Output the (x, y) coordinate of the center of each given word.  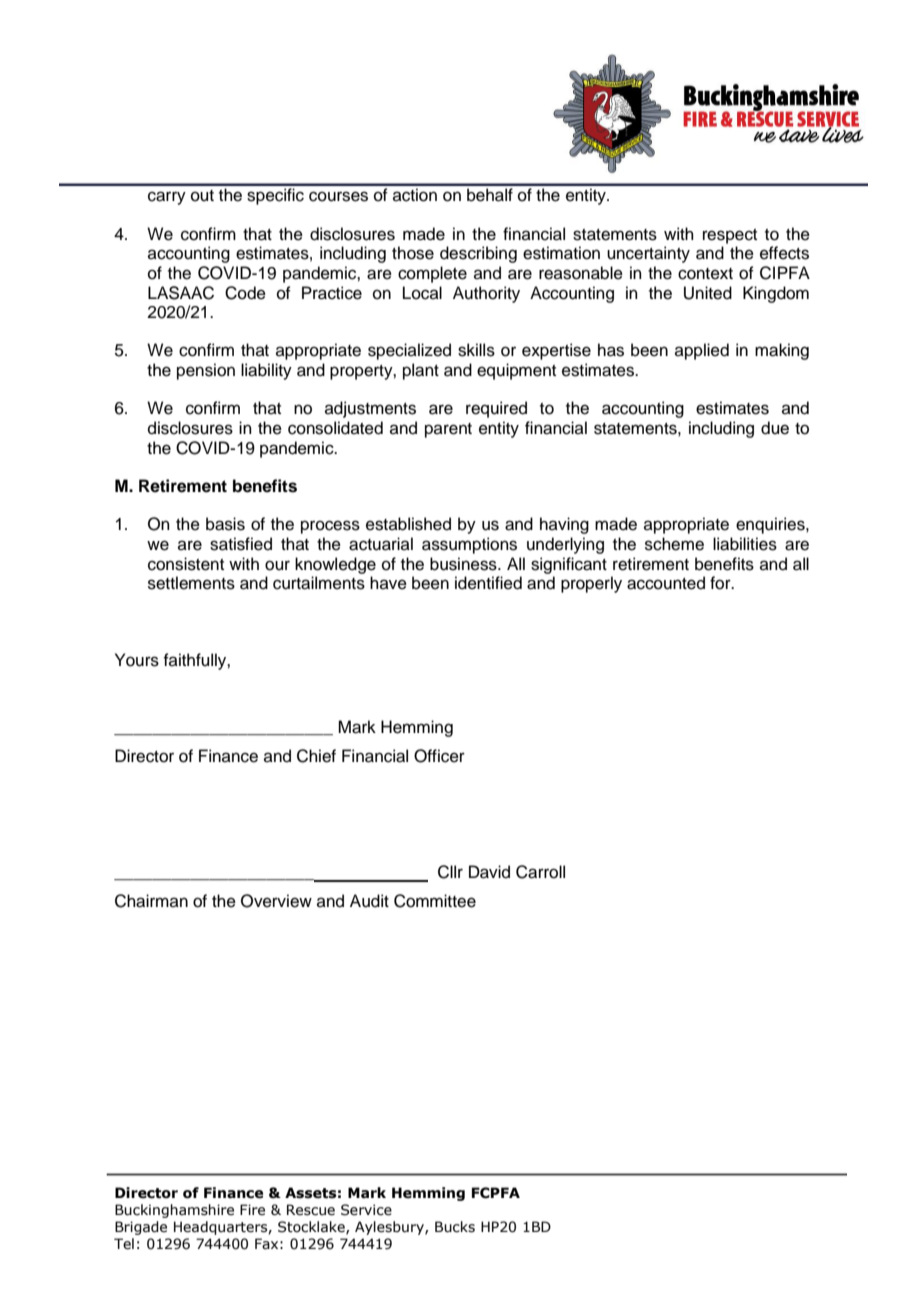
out (202, 196)
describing (478, 254)
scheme (674, 544)
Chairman (151, 901)
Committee (435, 901)
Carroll (540, 872)
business (464, 564)
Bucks (455, 1227)
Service (366, 1210)
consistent (186, 564)
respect (730, 236)
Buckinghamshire (174, 1211)
